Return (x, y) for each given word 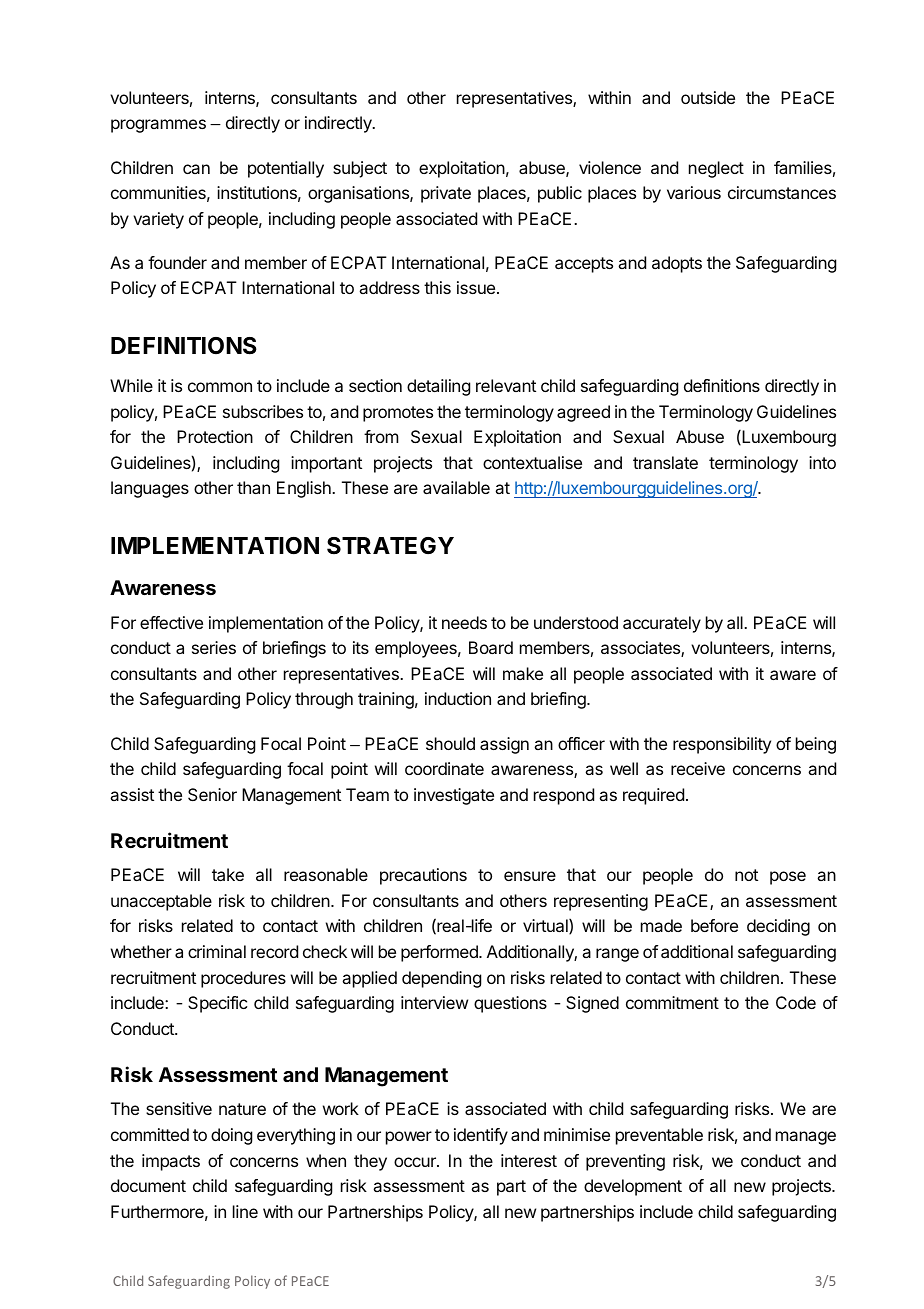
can (196, 169)
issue (476, 287)
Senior (212, 794)
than (253, 487)
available (456, 487)
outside (708, 97)
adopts (677, 264)
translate (665, 462)
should (450, 743)
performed (440, 953)
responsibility (722, 745)
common (220, 387)
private (446, 194)
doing (231, 1136)
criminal (217, 951)
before (714, 925)
